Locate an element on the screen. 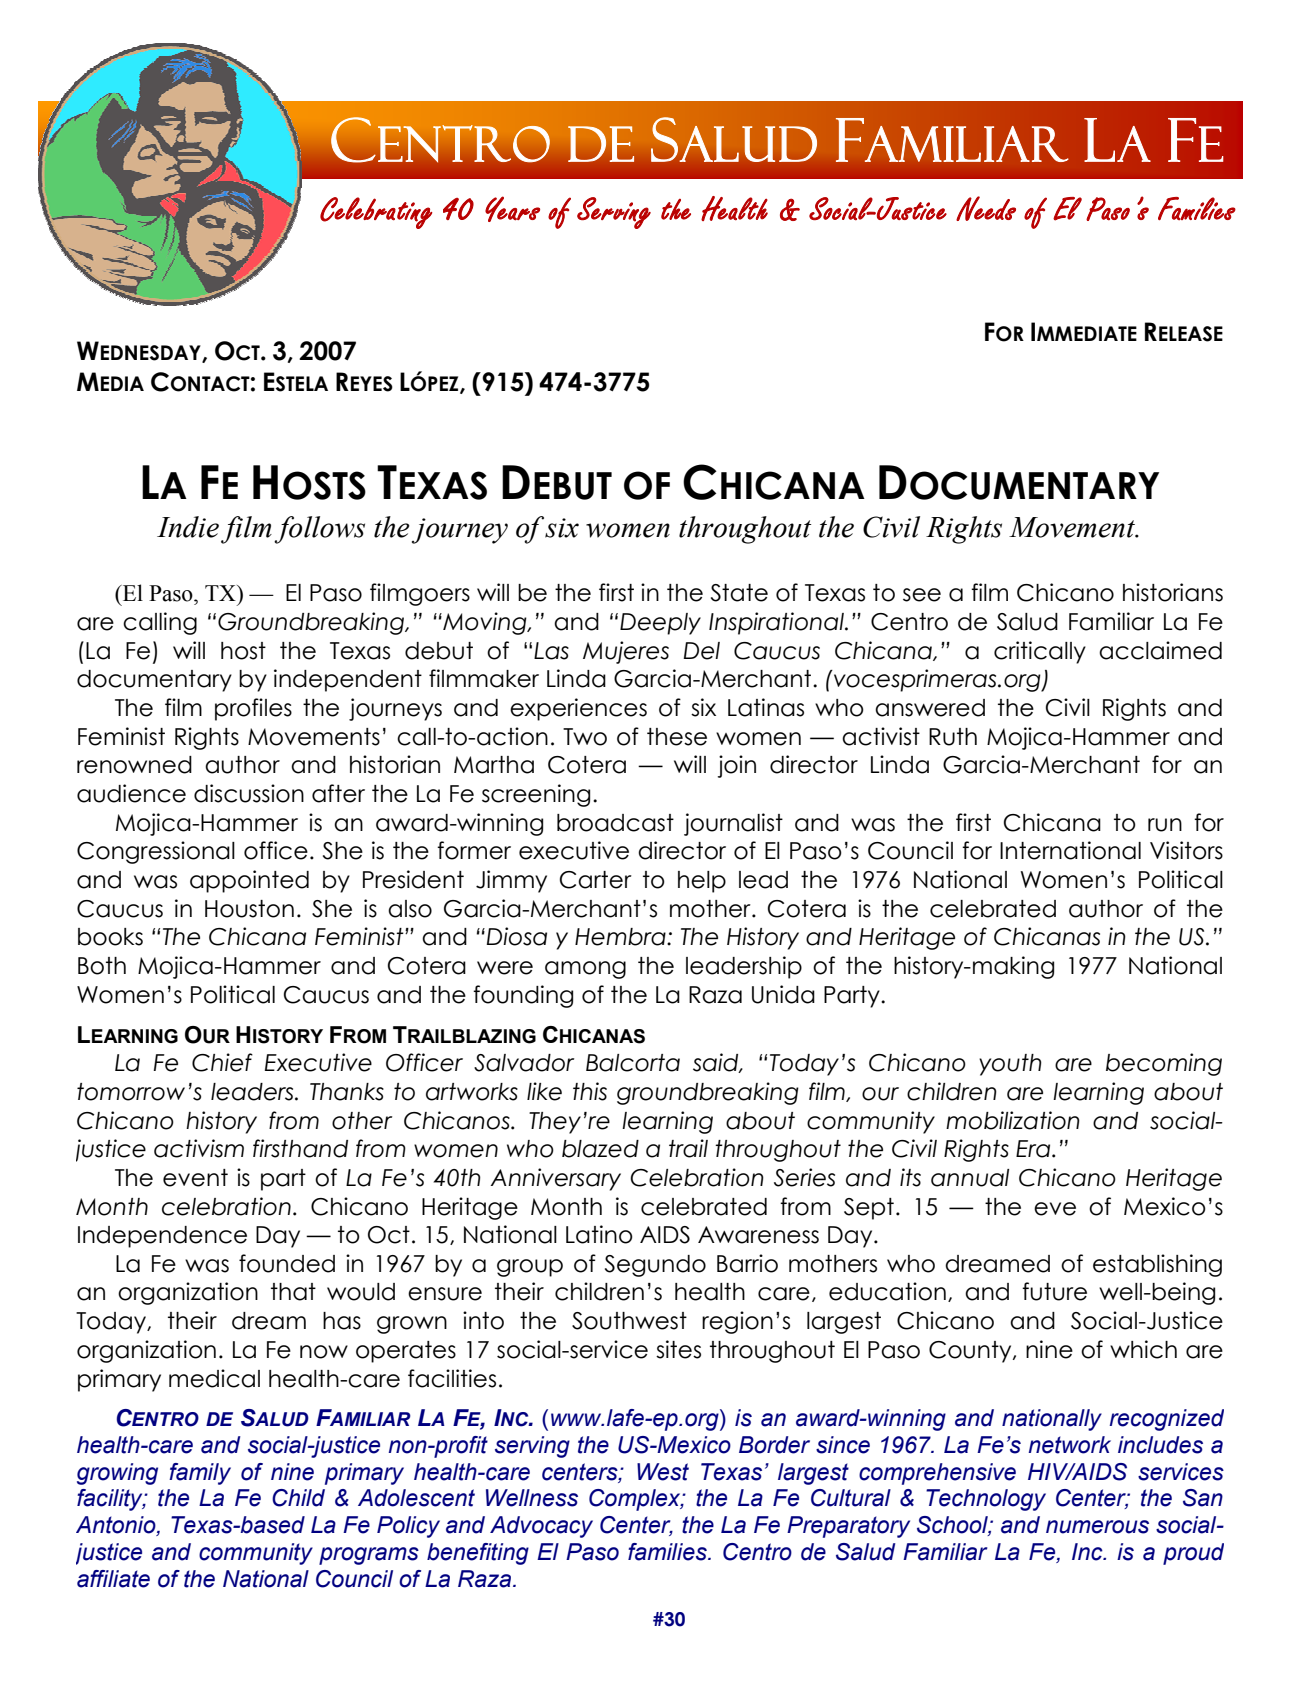 Image resolution: width=1300 pixels, height=1683 pixels. Visitors is located at coordinates (1186, 850).
